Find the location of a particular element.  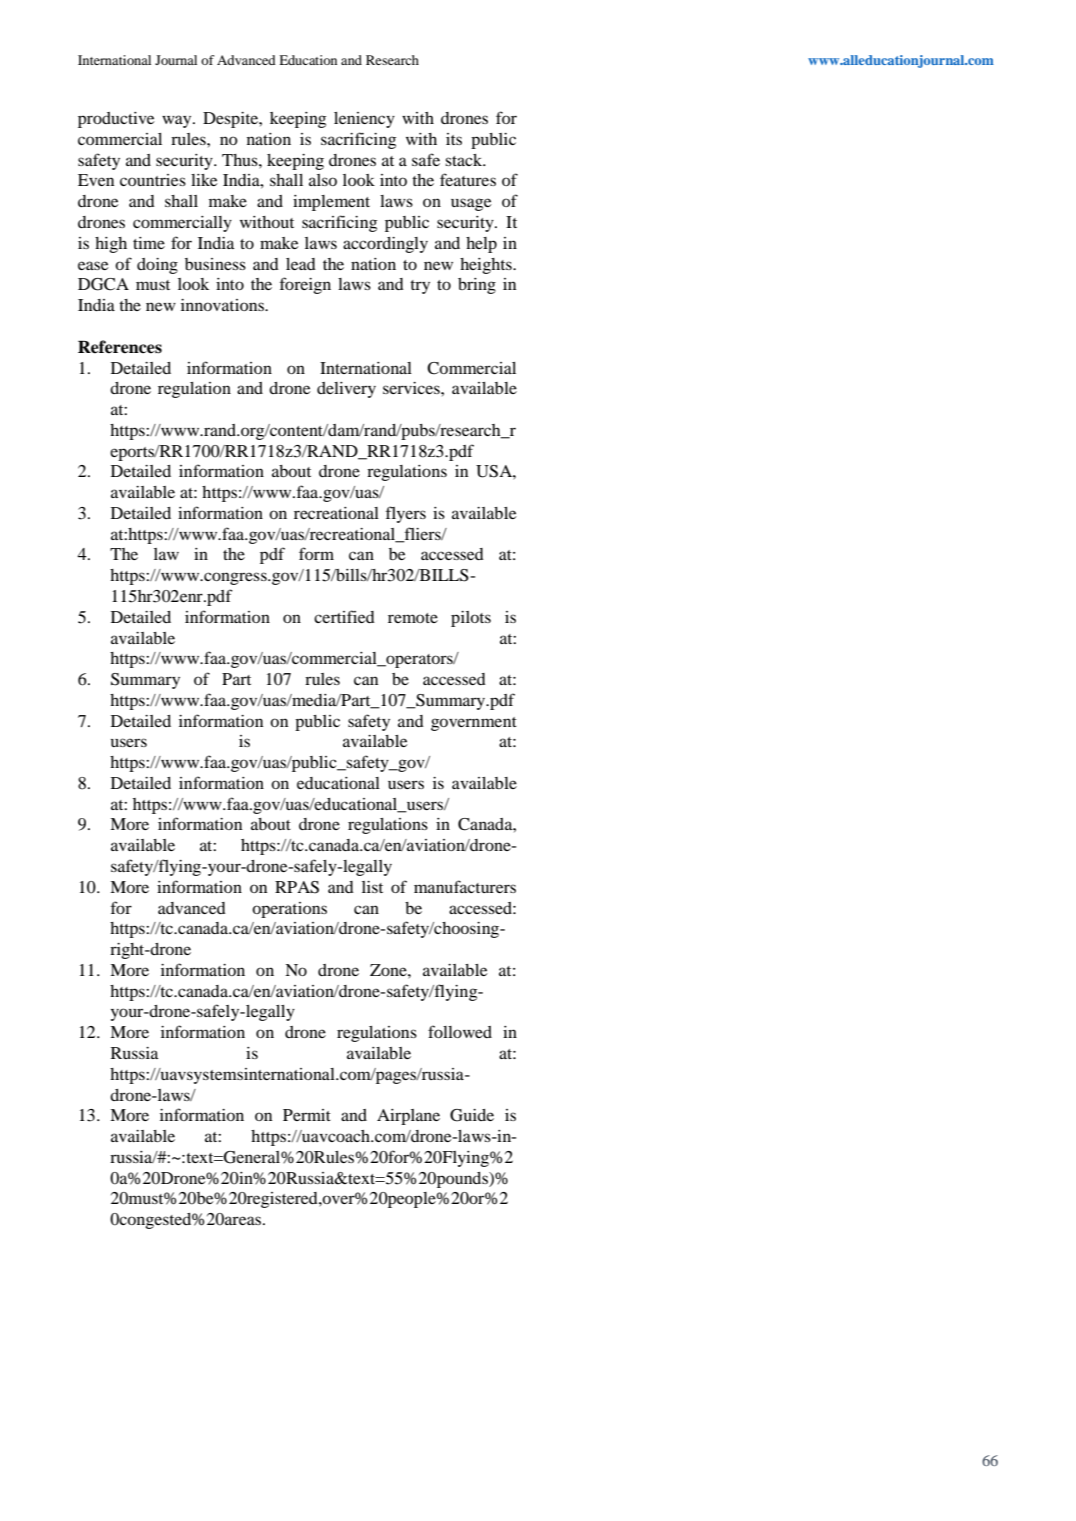

manufacturers is located at coordinates (465, 886).
